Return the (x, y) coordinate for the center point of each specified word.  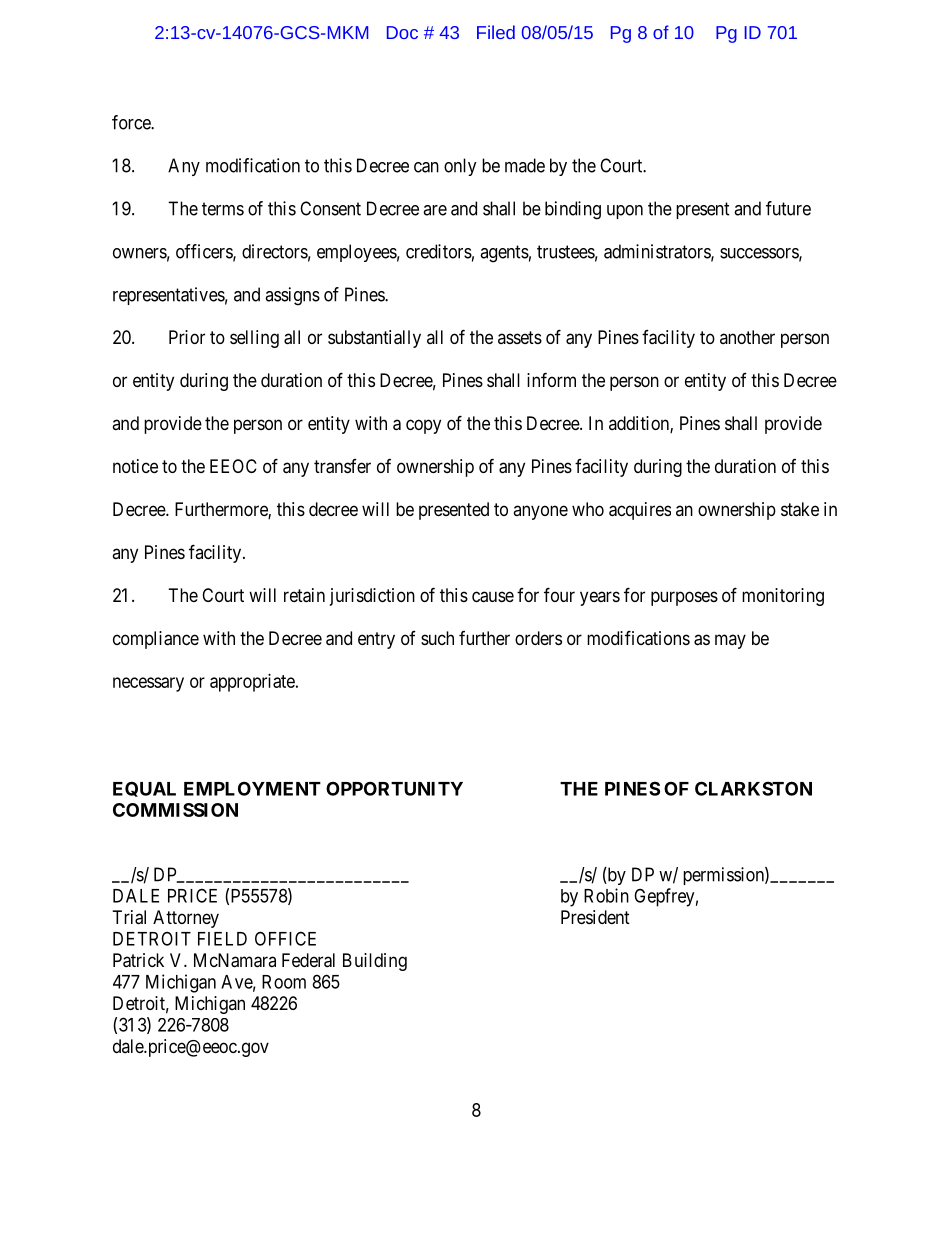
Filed (496, 32)
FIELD (222, 939)
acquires (640, 511)
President (595, 917)
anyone (540, 512)
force (132, 122)
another (747, 337)
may (730, 641)
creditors (439, 251)
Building (375, 962)
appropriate (253, 683)
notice (135, 466)
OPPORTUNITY (394, 788)
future (788, 208)
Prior (187, 337)
